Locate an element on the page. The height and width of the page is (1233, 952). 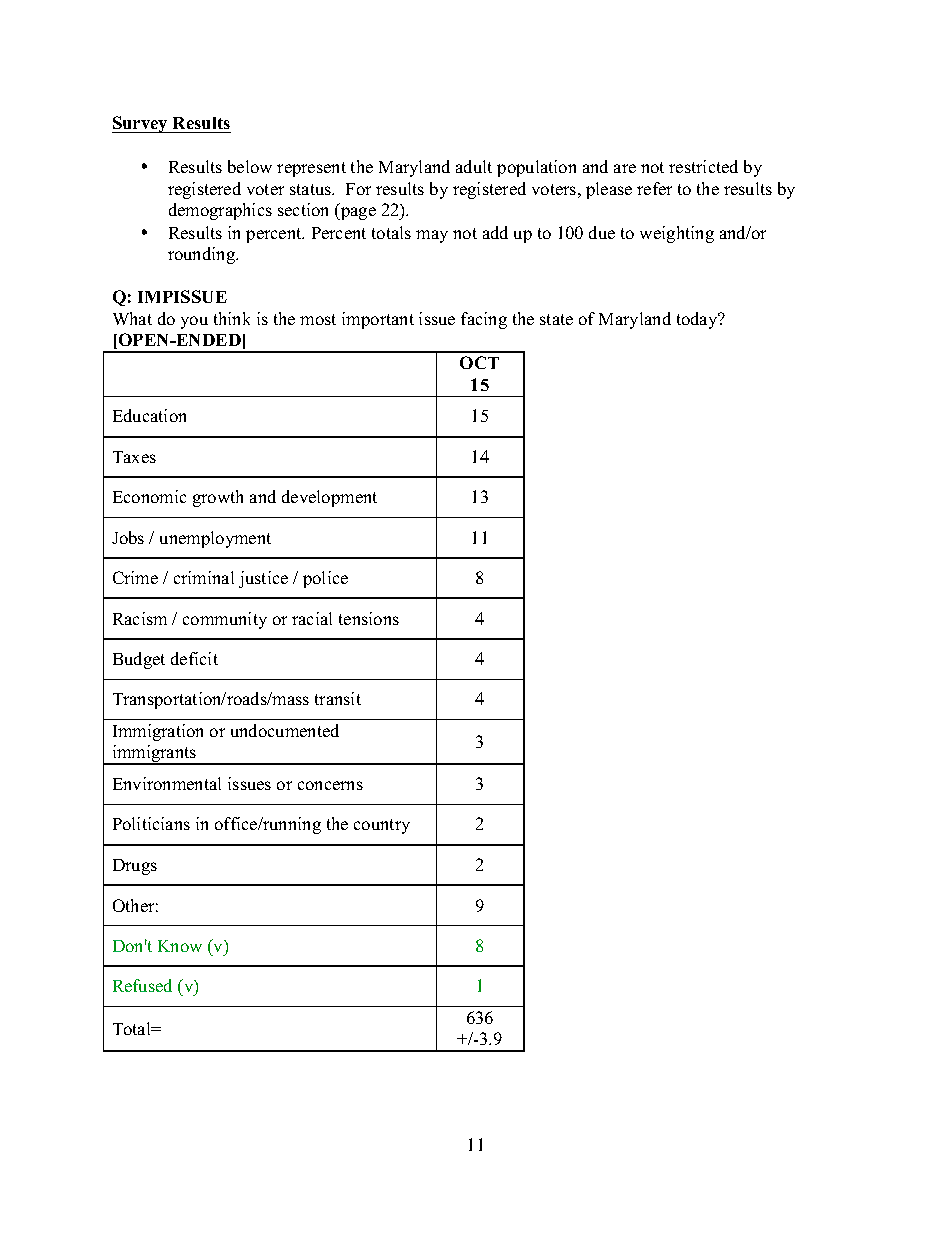
important is located at coordinates (378, 320).
